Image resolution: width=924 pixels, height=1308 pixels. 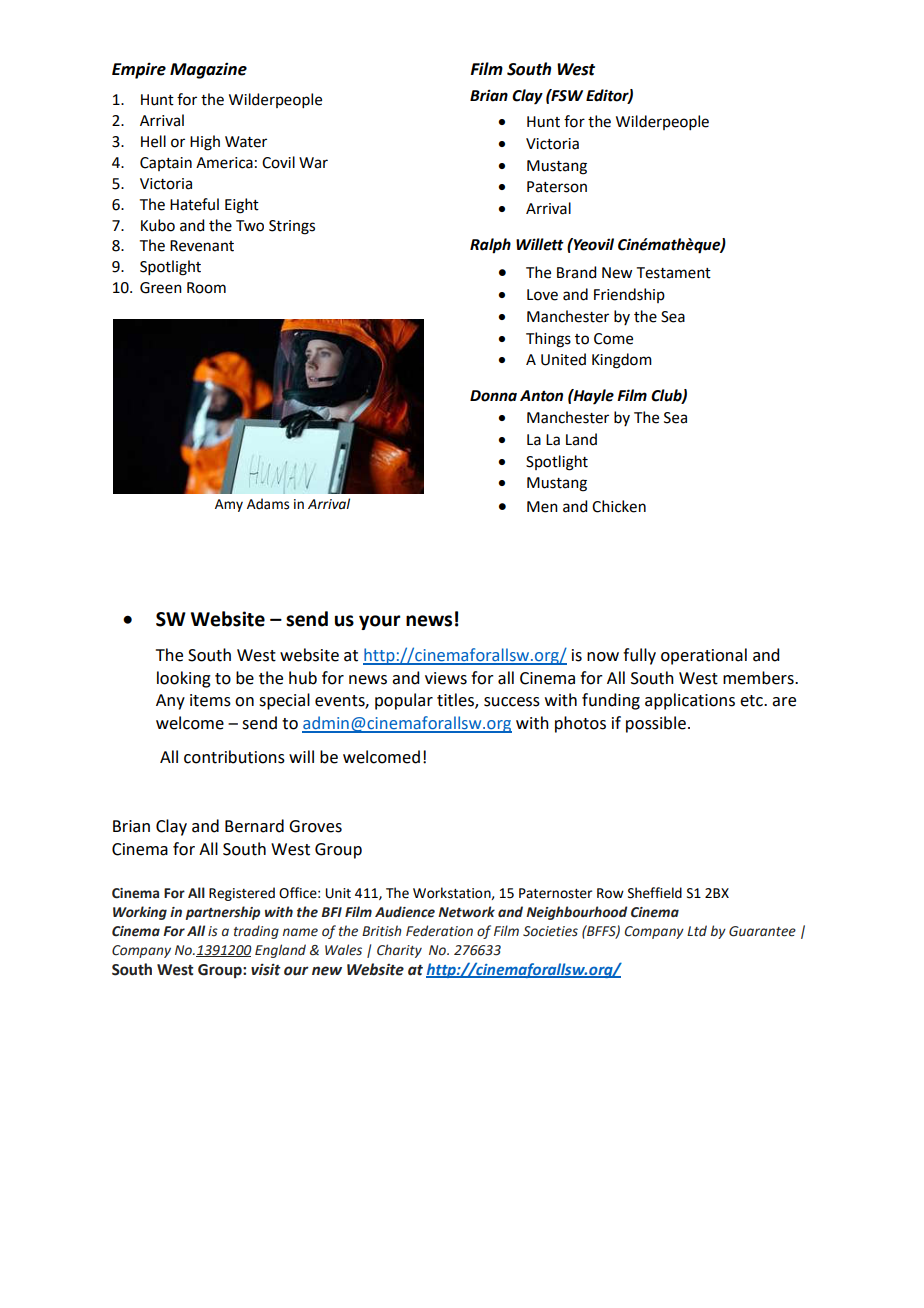 What do you see at coordinates (629, 295) in the screenshot?
I see `Friendship` at bounding box center [629, 295].
